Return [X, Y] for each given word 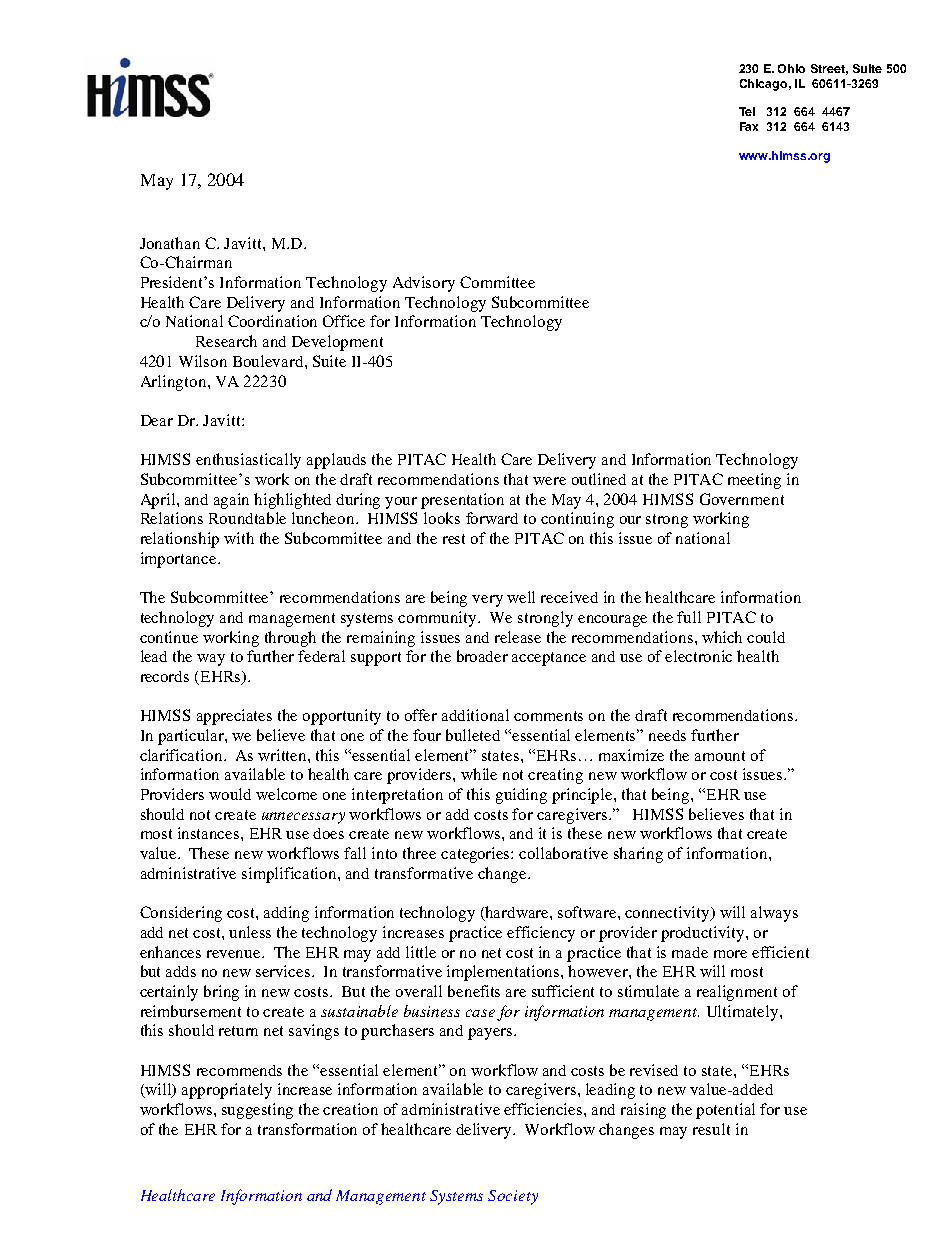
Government [742, 499]
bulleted [473, 735]
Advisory [424, 284]
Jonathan [170, 243]
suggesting [257, 1111]
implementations [504, 973]
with [239, 538]
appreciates [234, 717]
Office [344, 321]
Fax [749, 126]
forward [492, 518]
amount [720, 756]
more [730, 954]
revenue [235, 954]
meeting [754, 481]
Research [226, 341]
